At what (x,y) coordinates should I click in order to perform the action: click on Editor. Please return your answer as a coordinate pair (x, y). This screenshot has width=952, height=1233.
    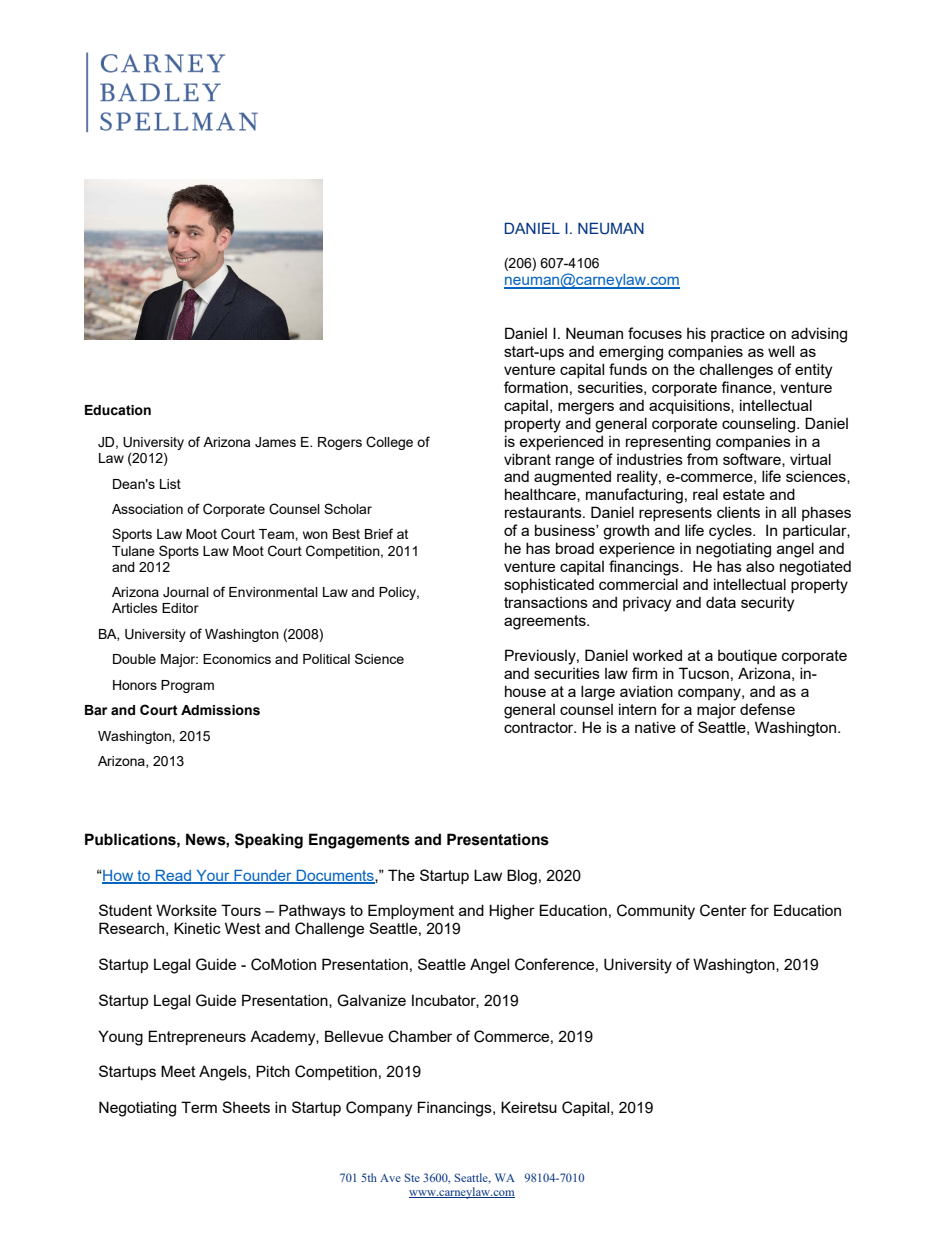
    Looking at the image, I should click on (180, 608).
